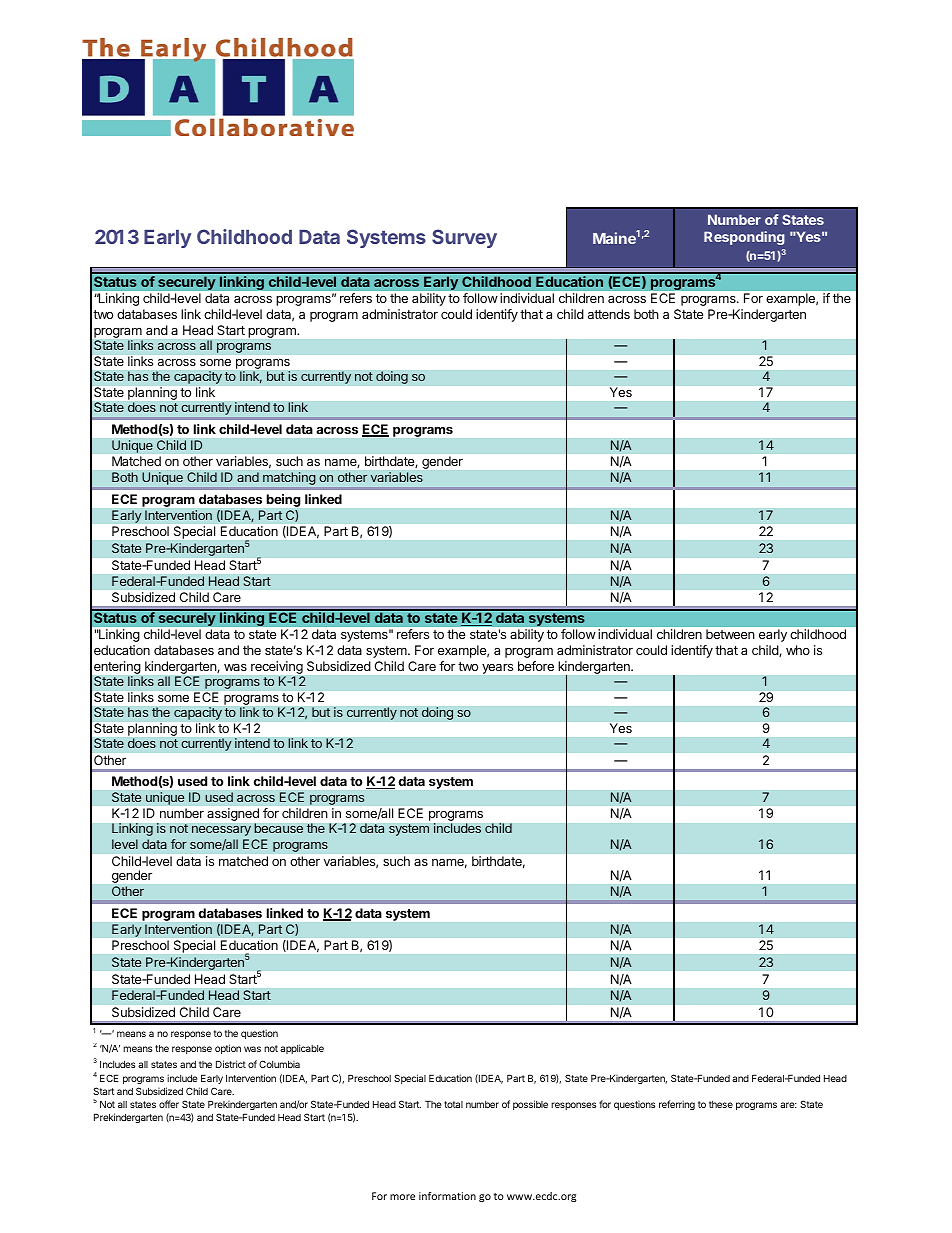  What do you see at coordinates (744, 238) in the page?
I see `Responding` at bounding box center [744, 238].
